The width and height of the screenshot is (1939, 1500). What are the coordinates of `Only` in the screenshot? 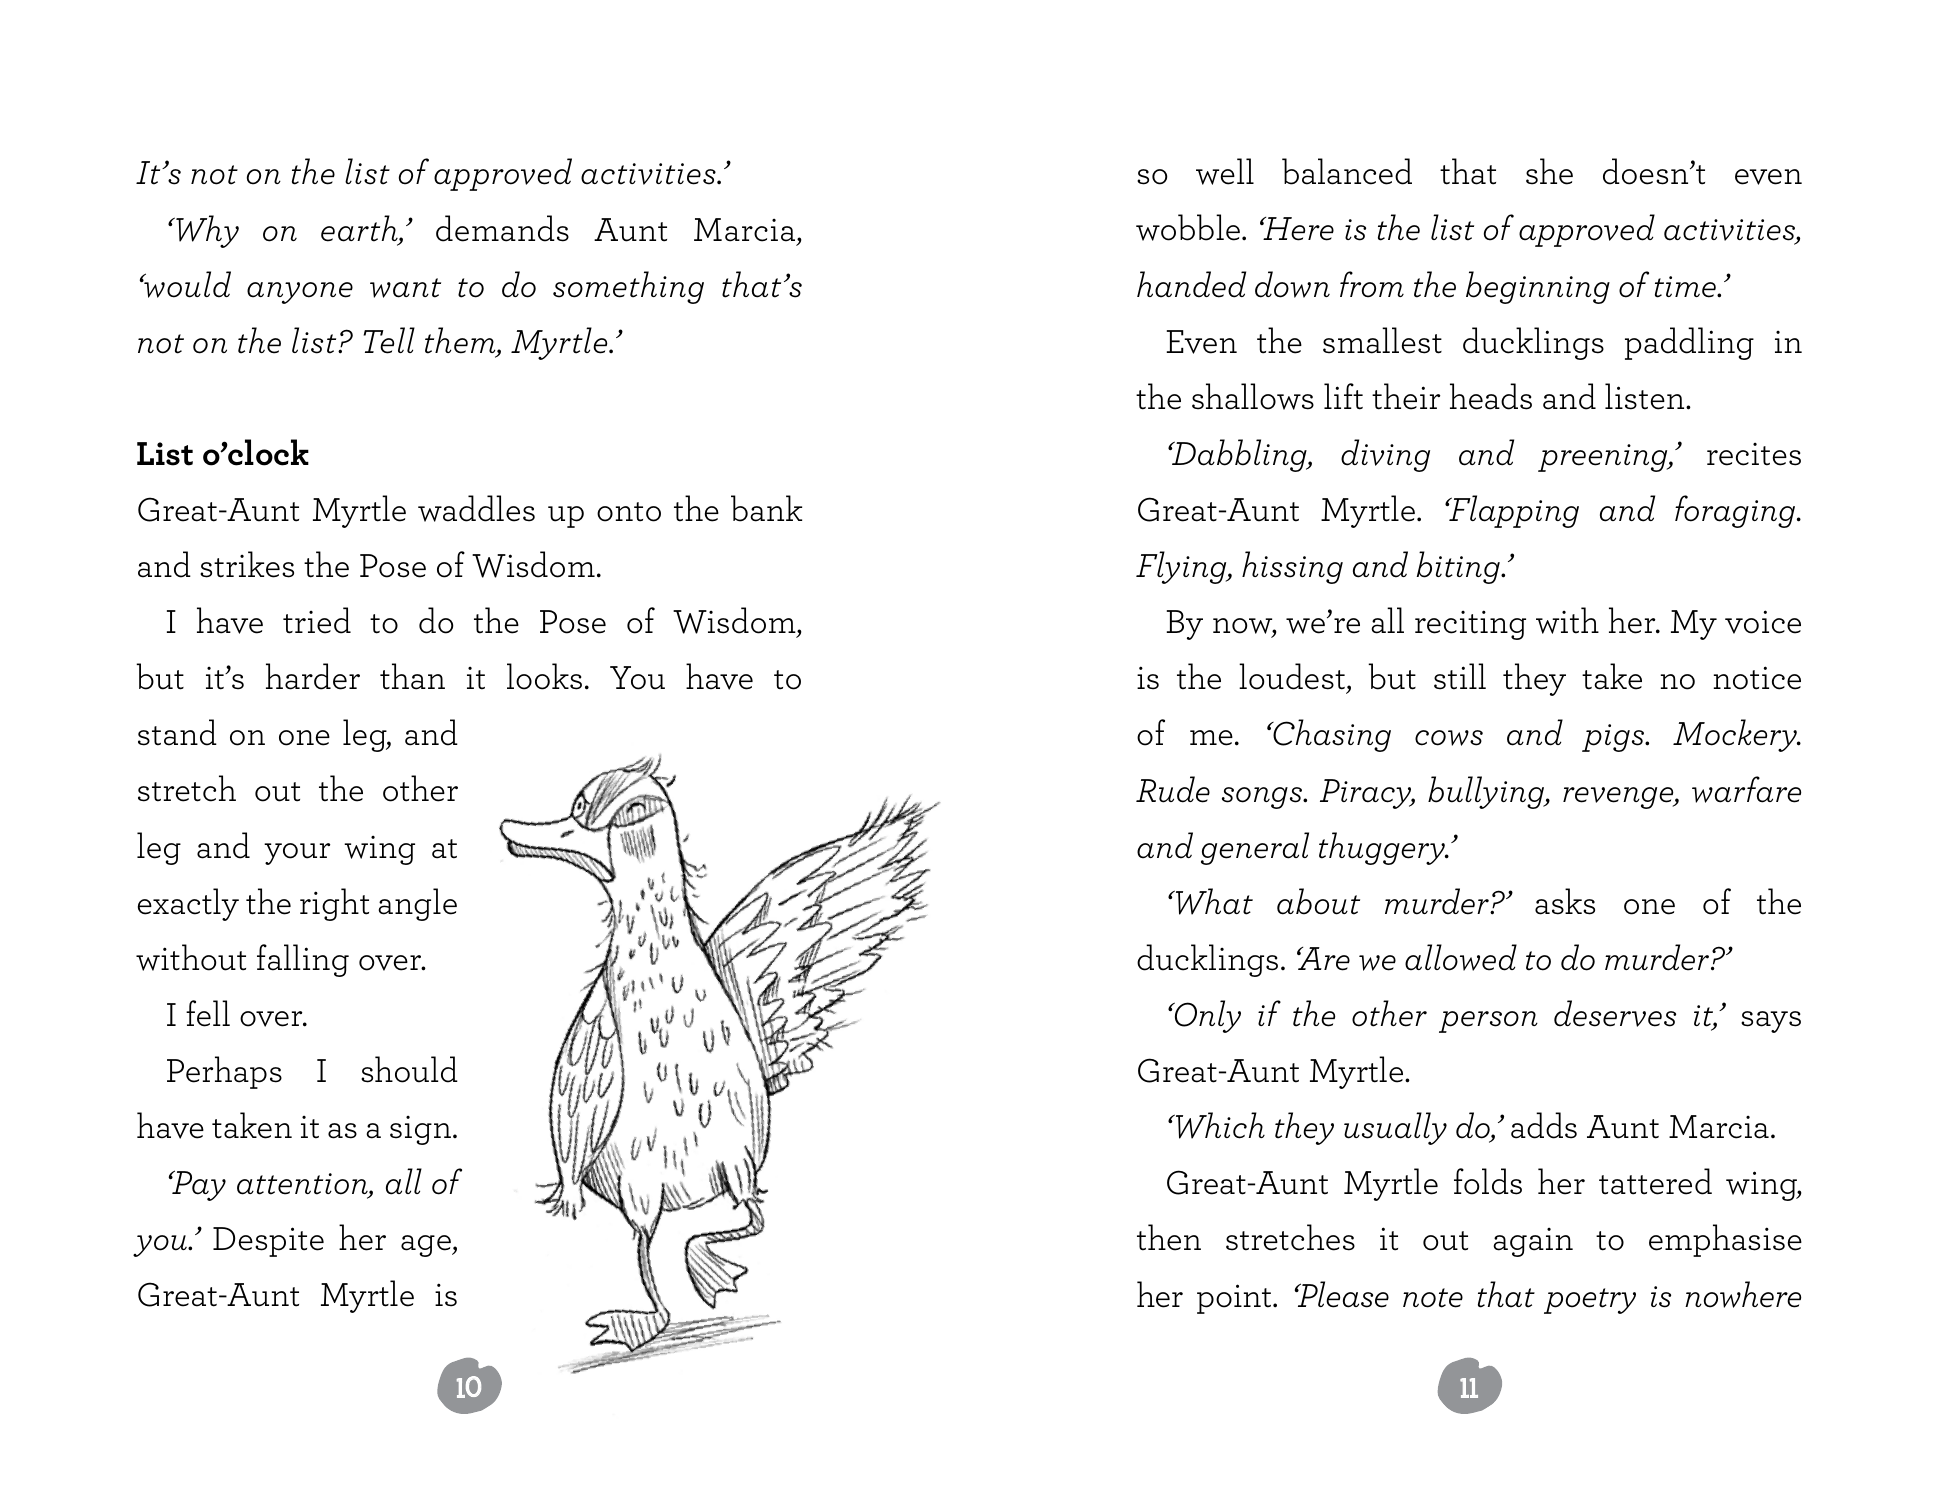 It's located at (1206, 1016).
